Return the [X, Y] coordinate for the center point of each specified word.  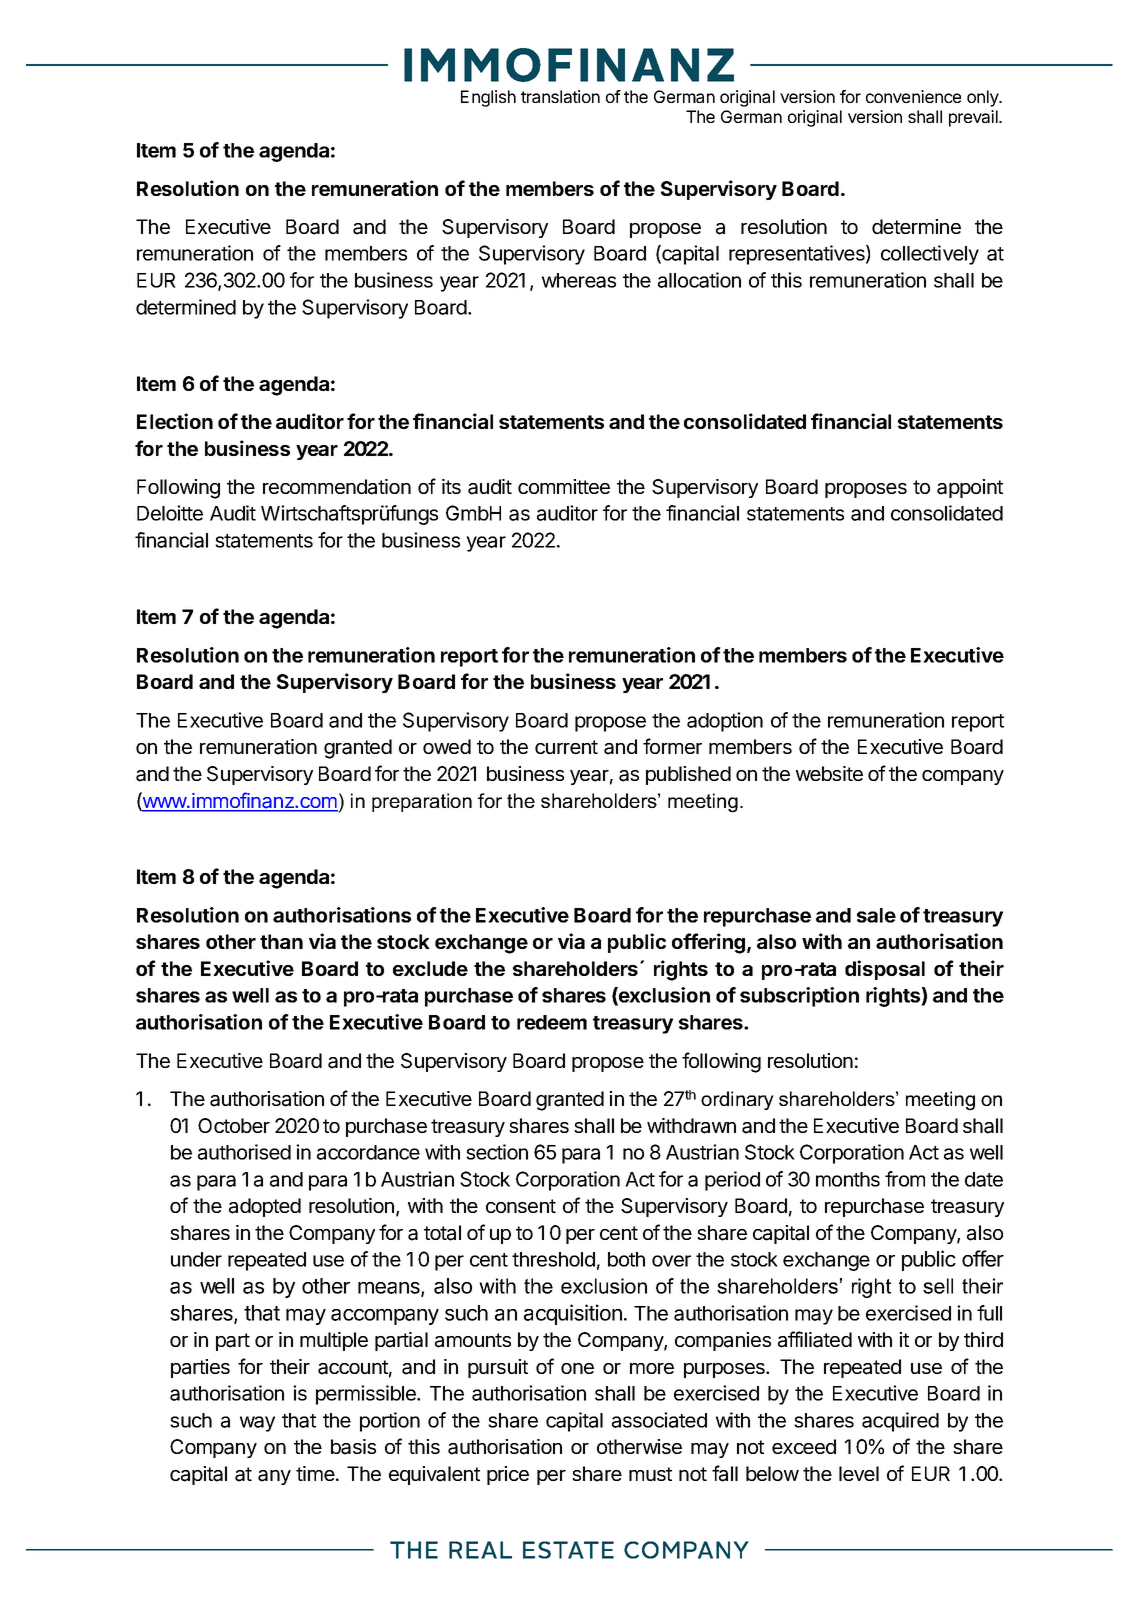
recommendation [337, 487]
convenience [913, 96]
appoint [970, 488]
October [234, 1125]
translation [560, 96]
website [829, 773]
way [257, 1424]
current [566, 747]
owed [447, 746]
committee [564, 486]
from [905, 1179]
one [577, 1368]
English [488, 98]
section [497, 1152]
